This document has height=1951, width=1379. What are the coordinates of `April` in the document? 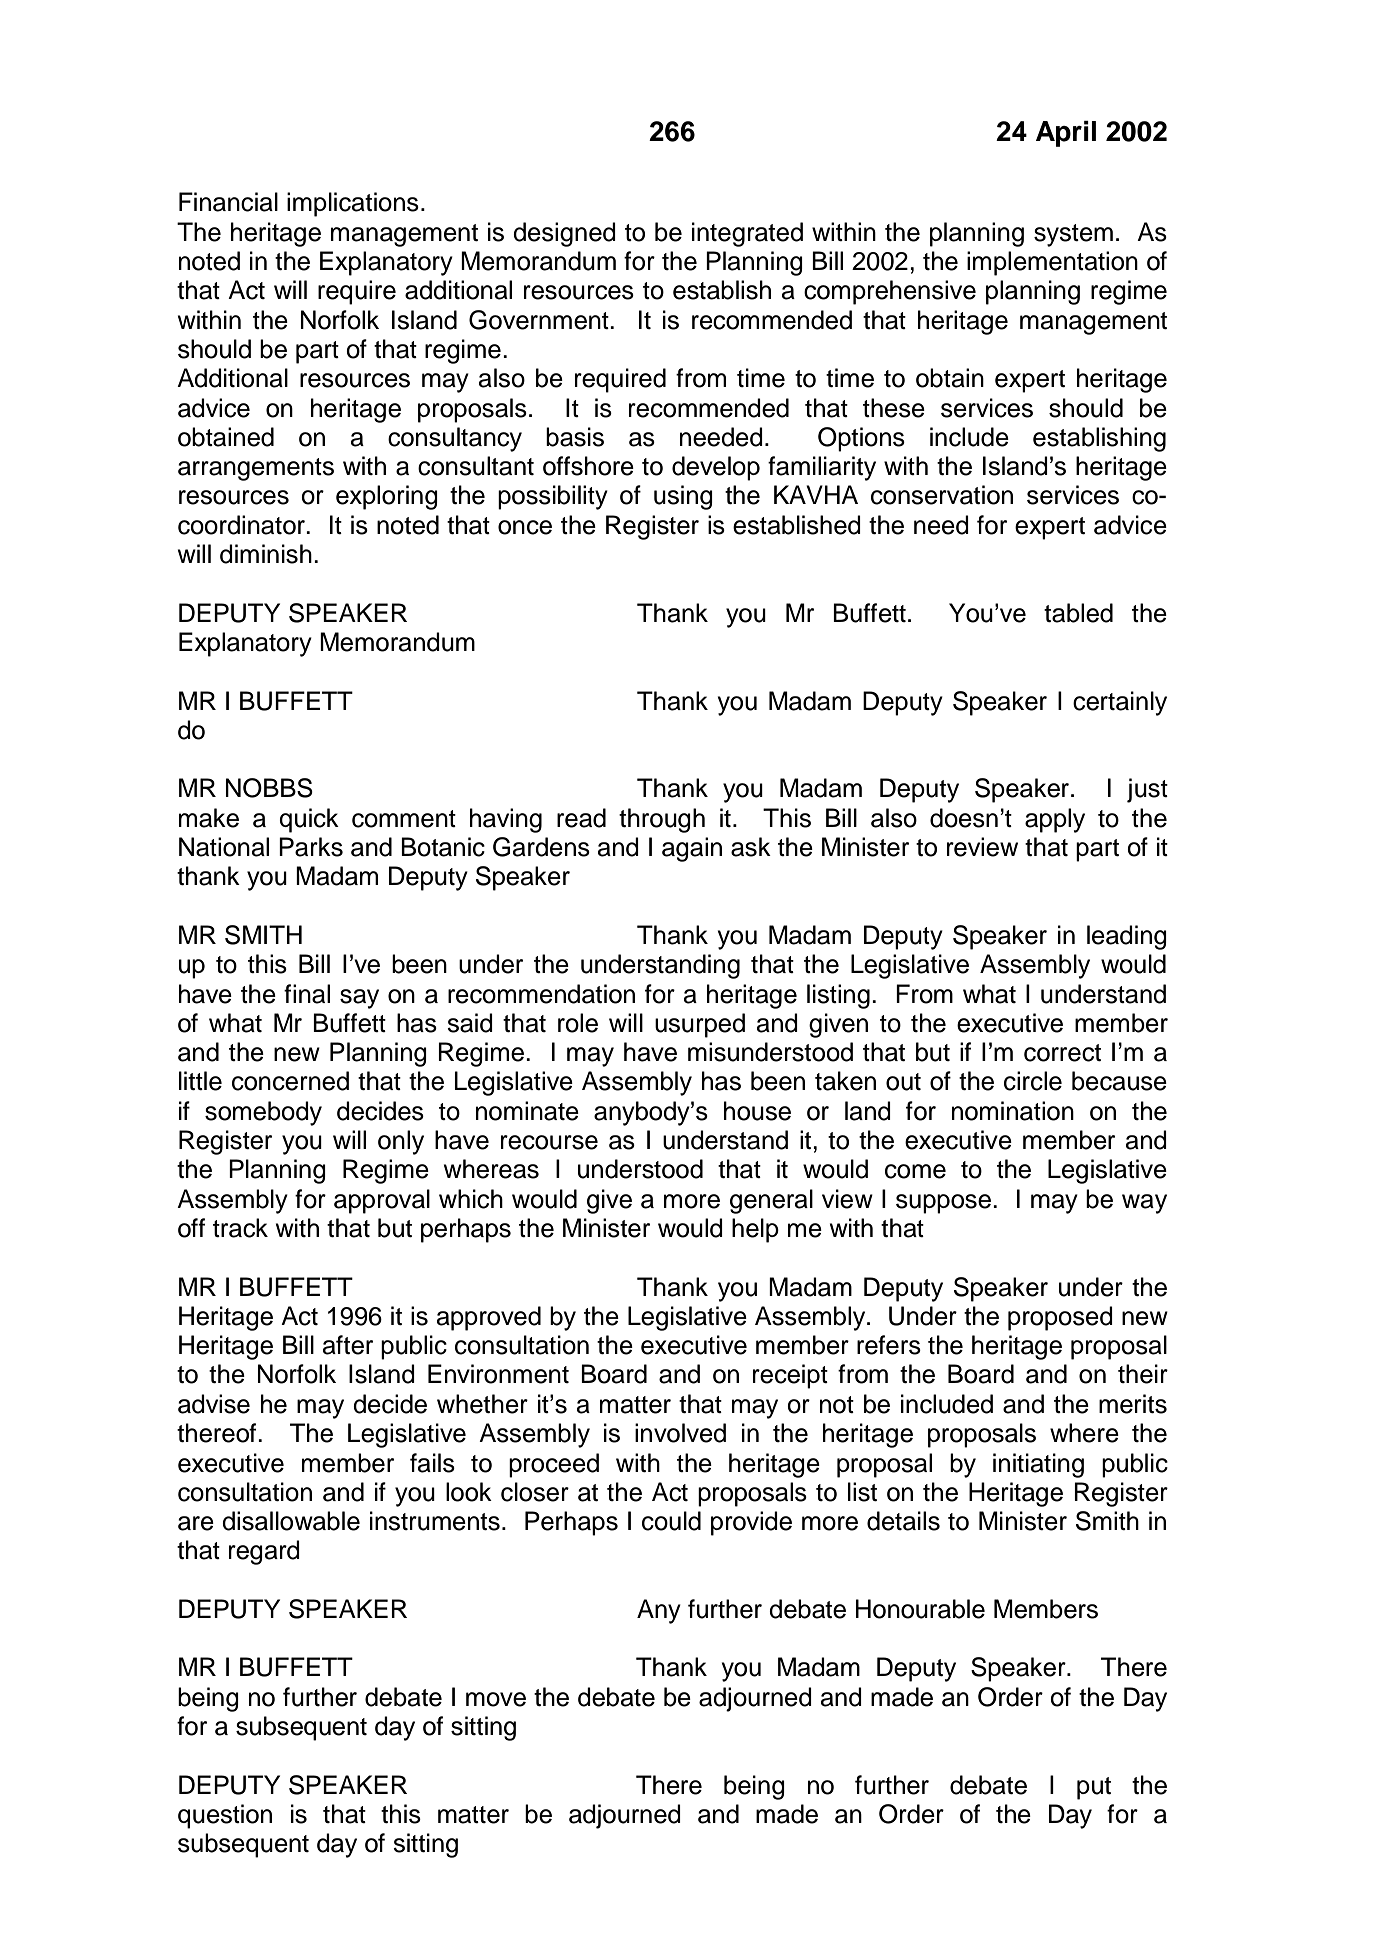 It's located at (1066, 134).
